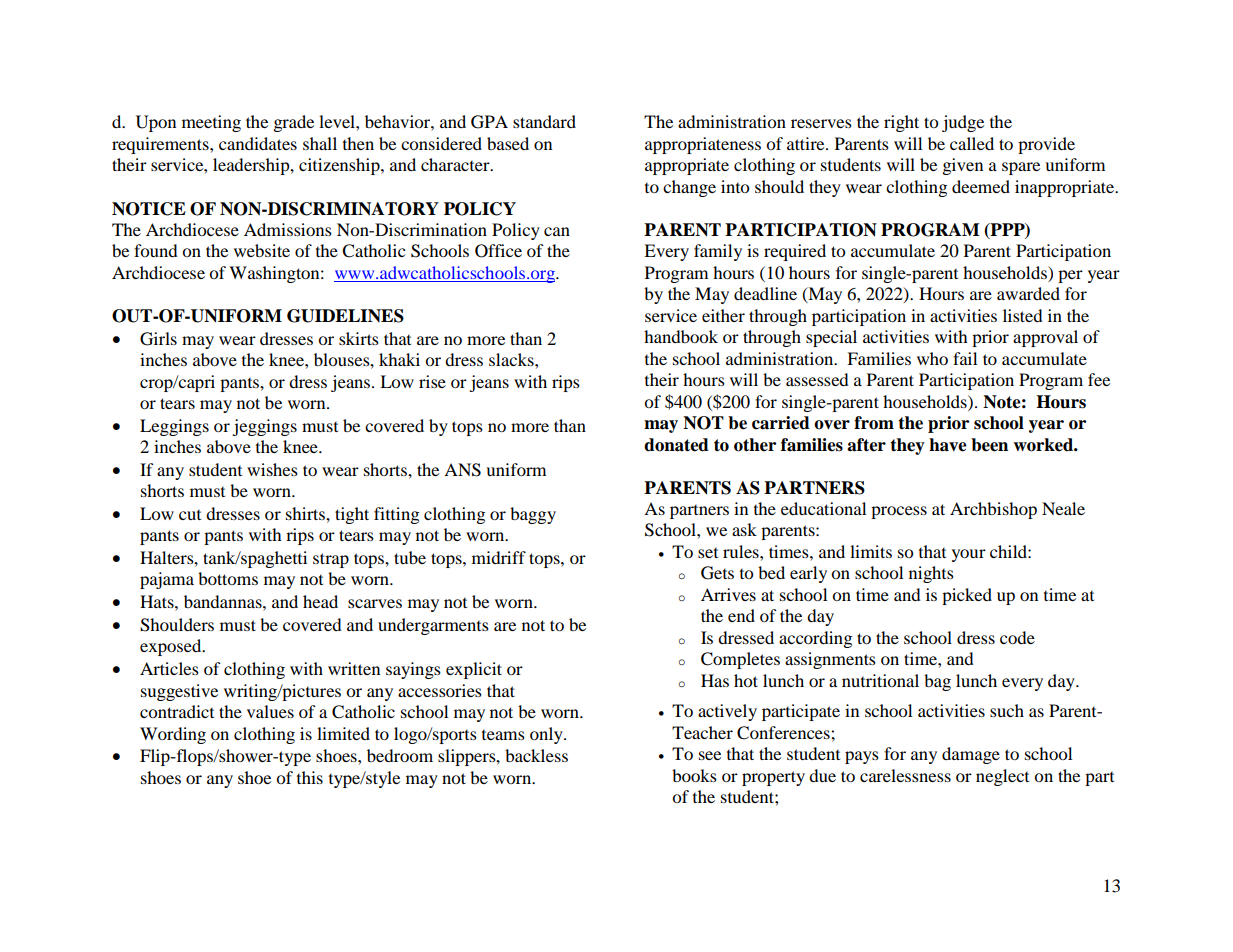 This image has width=1233, height=952. What do you see at coordinates (972, 143) in the image?
I see `called` at bounding box center [972, 143].
